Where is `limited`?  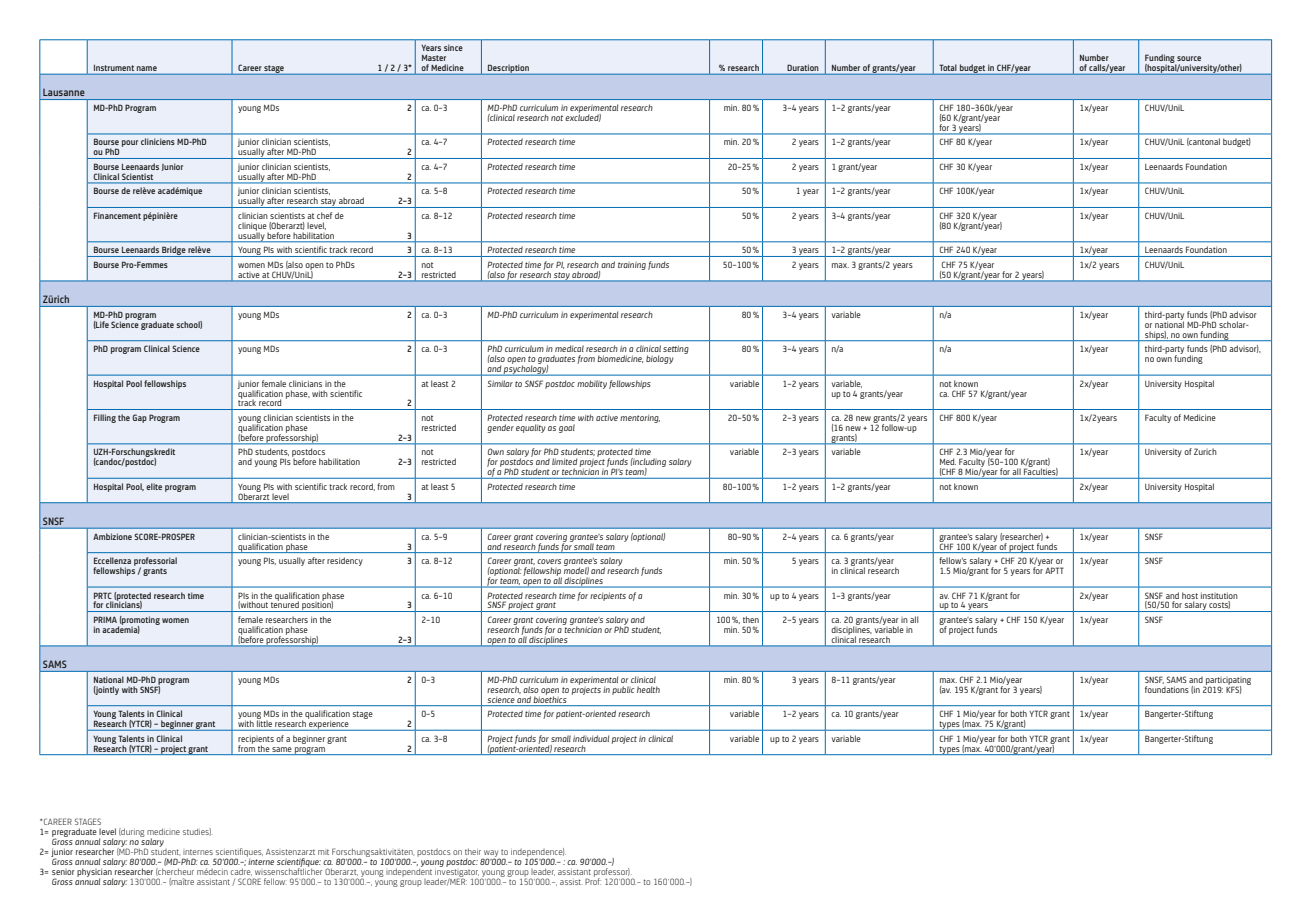 limited is located at coordinates (564, 461).
